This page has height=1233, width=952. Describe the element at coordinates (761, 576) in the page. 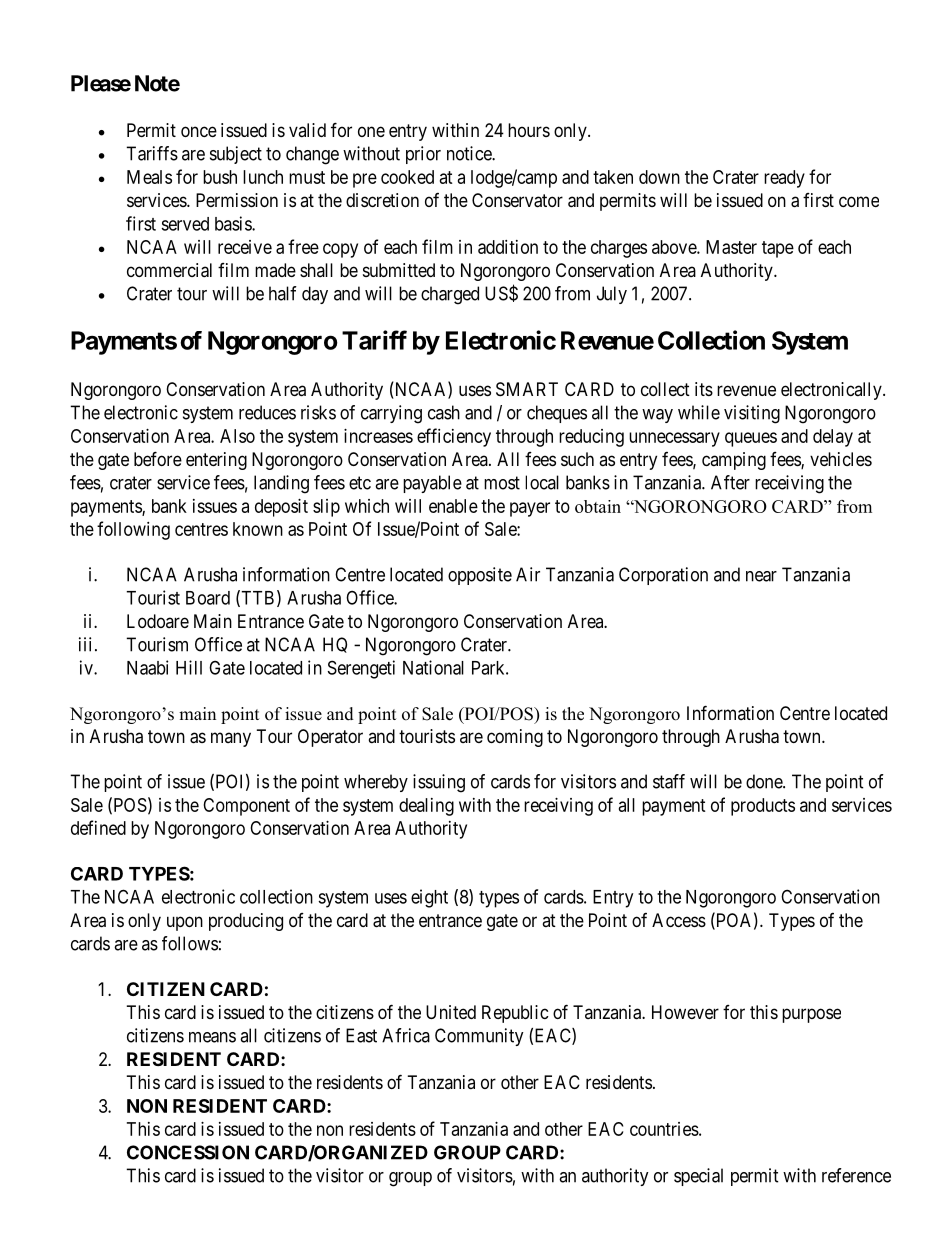

I see `near` at that location.
